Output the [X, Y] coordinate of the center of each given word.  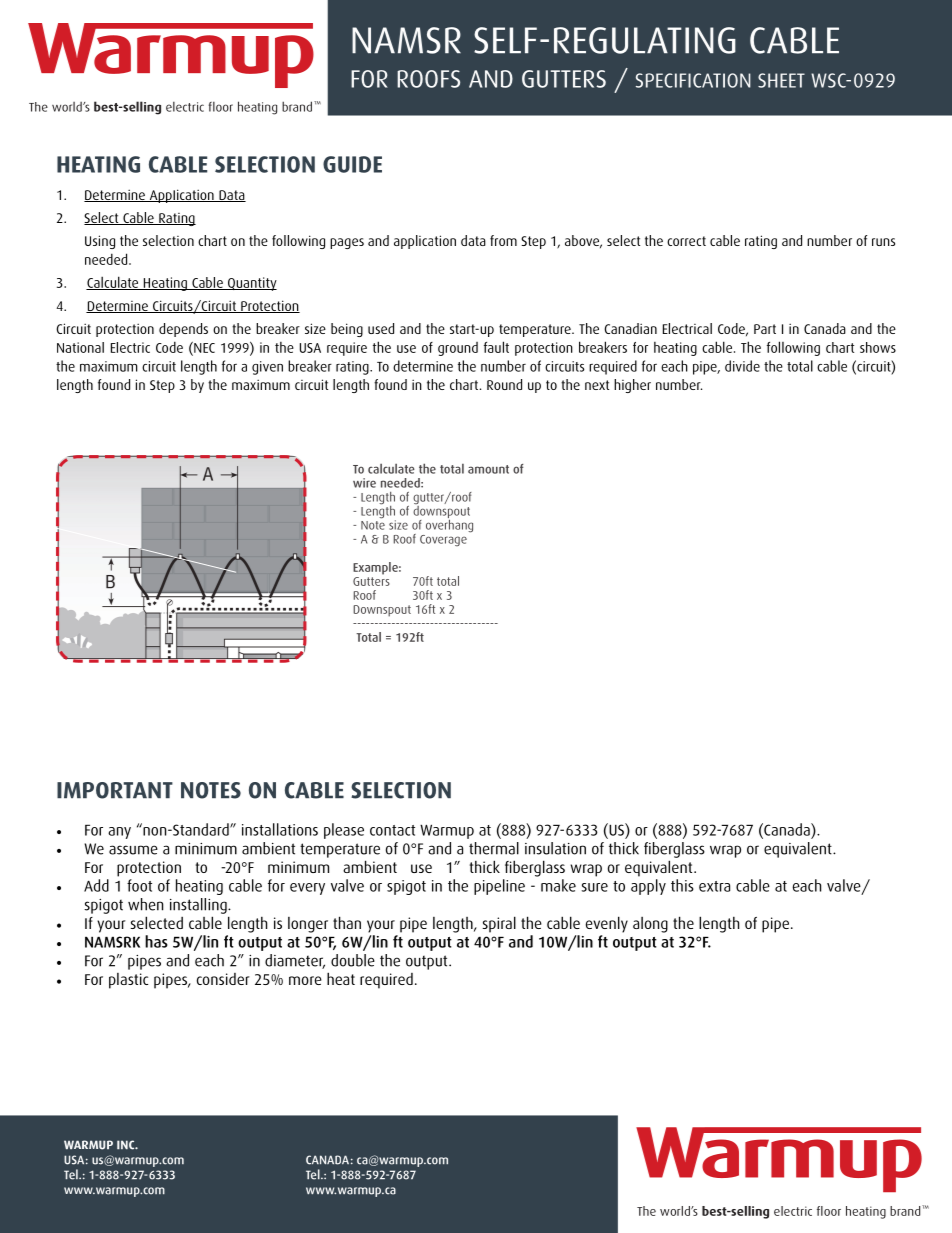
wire [364, 483]
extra [714, 886]
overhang [449, 525]
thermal [494, 848]
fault [496, 347]
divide [742, 366]
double [353, 960]
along [650, 925]
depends [183, 330]
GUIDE [352, 164]
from [503, 240]
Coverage [443, 540]
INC [127, 1145]
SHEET [781, 80]
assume [133, 850]
